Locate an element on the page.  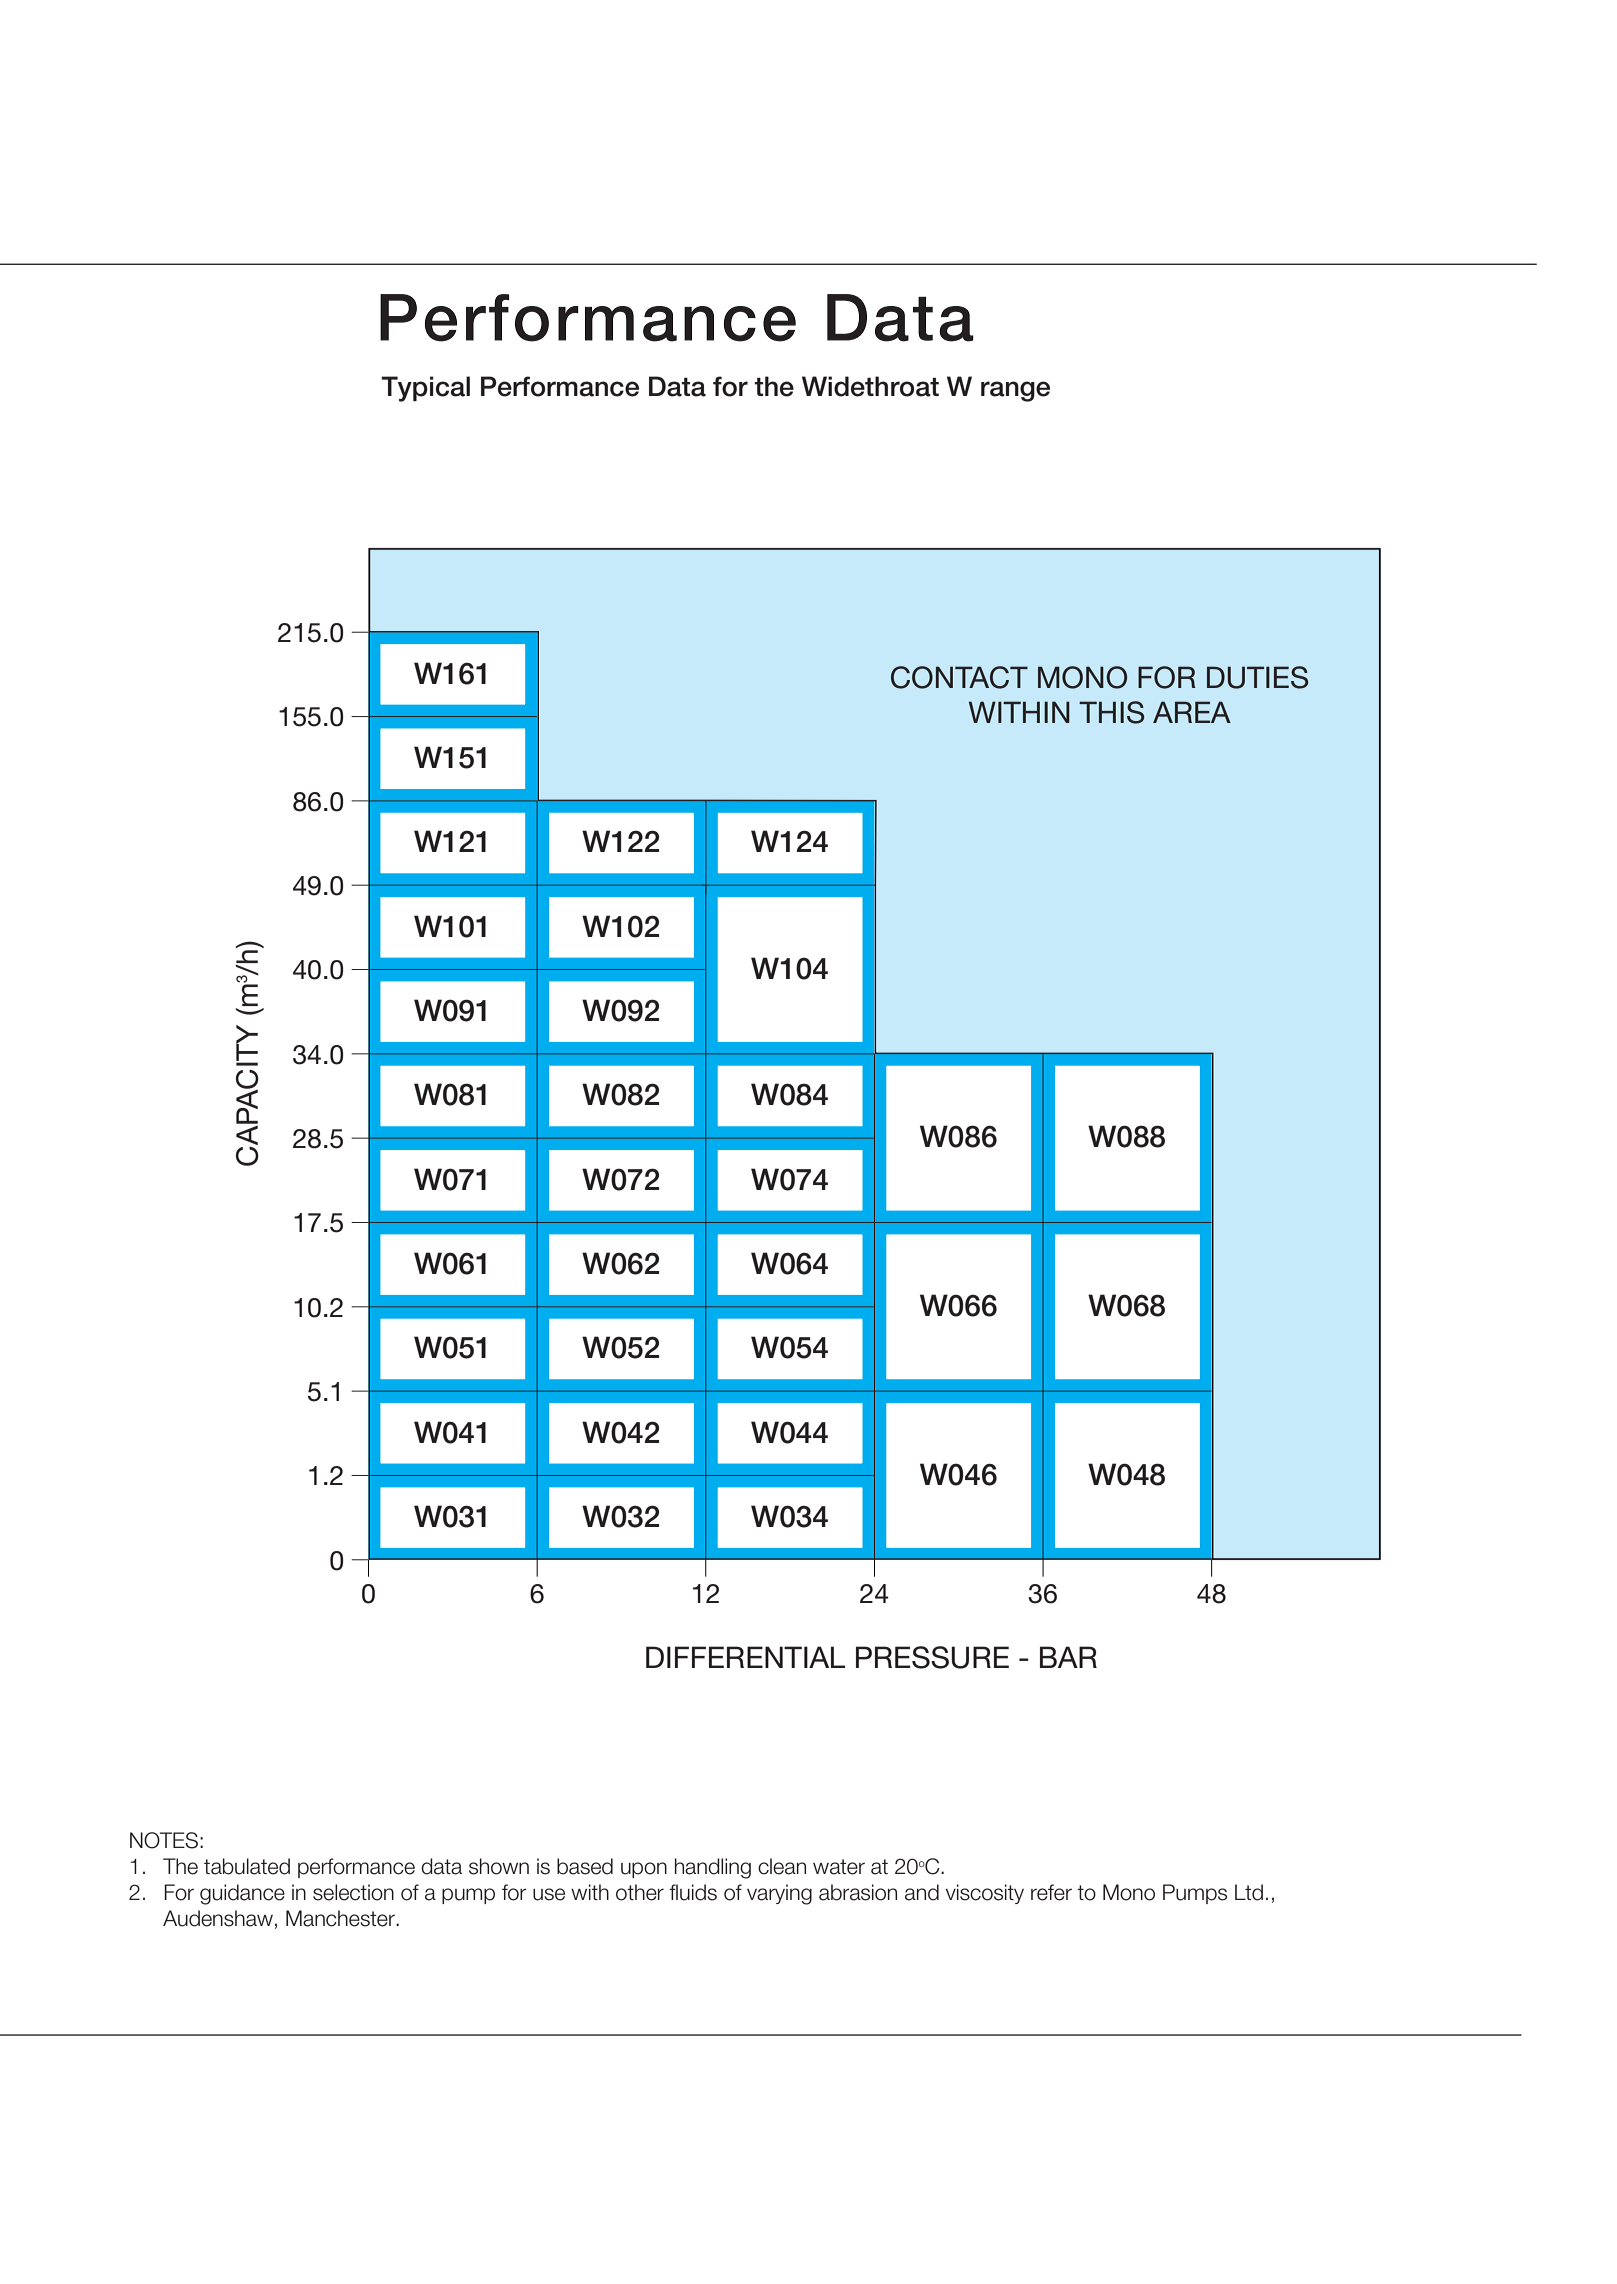
THIS is located at coordinates (1112, 712).
